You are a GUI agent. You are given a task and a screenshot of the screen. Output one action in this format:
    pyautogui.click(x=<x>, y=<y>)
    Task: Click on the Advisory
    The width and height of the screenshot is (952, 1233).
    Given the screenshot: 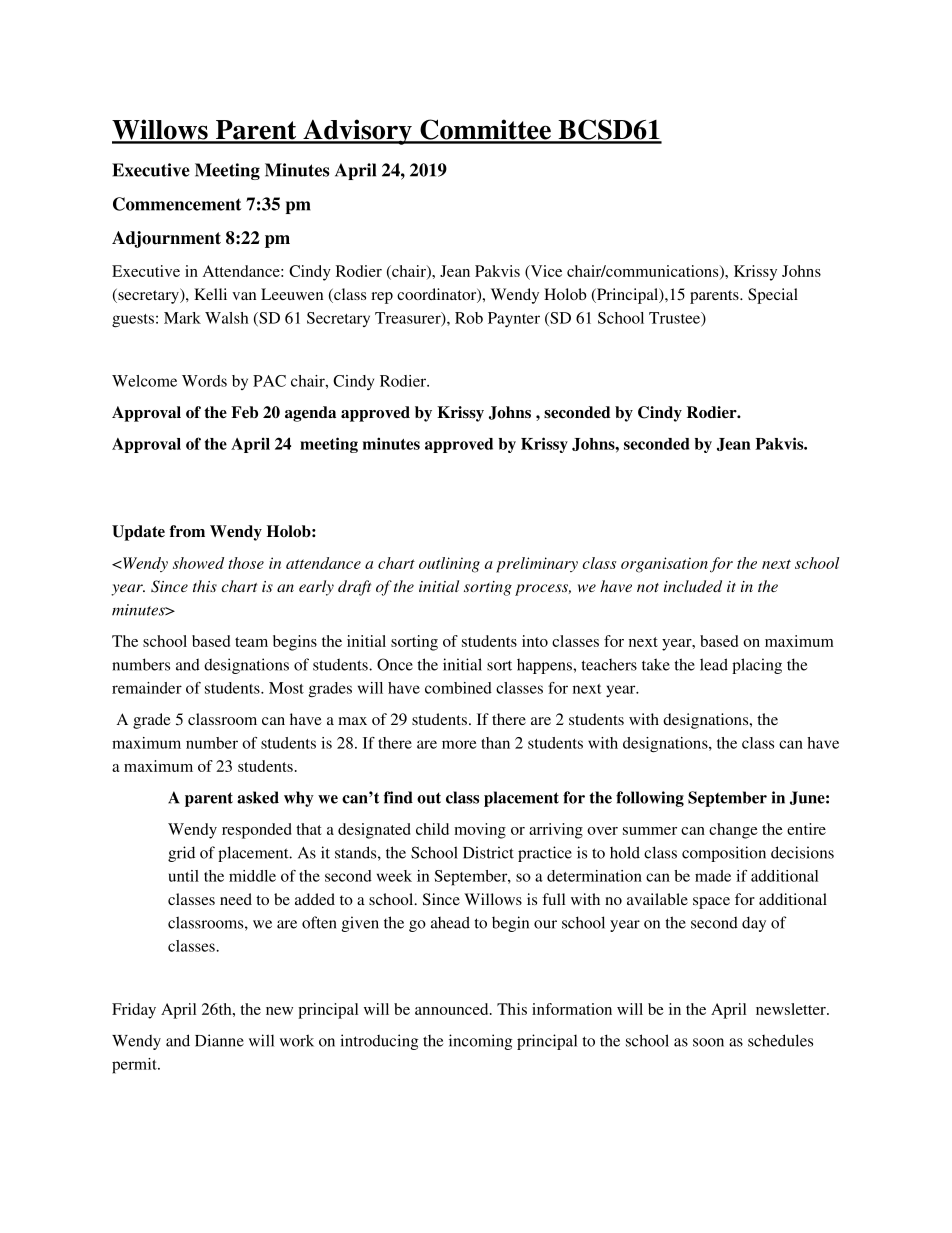 What is the action you would take?
    pyautogui.click(x=357, y=132)
